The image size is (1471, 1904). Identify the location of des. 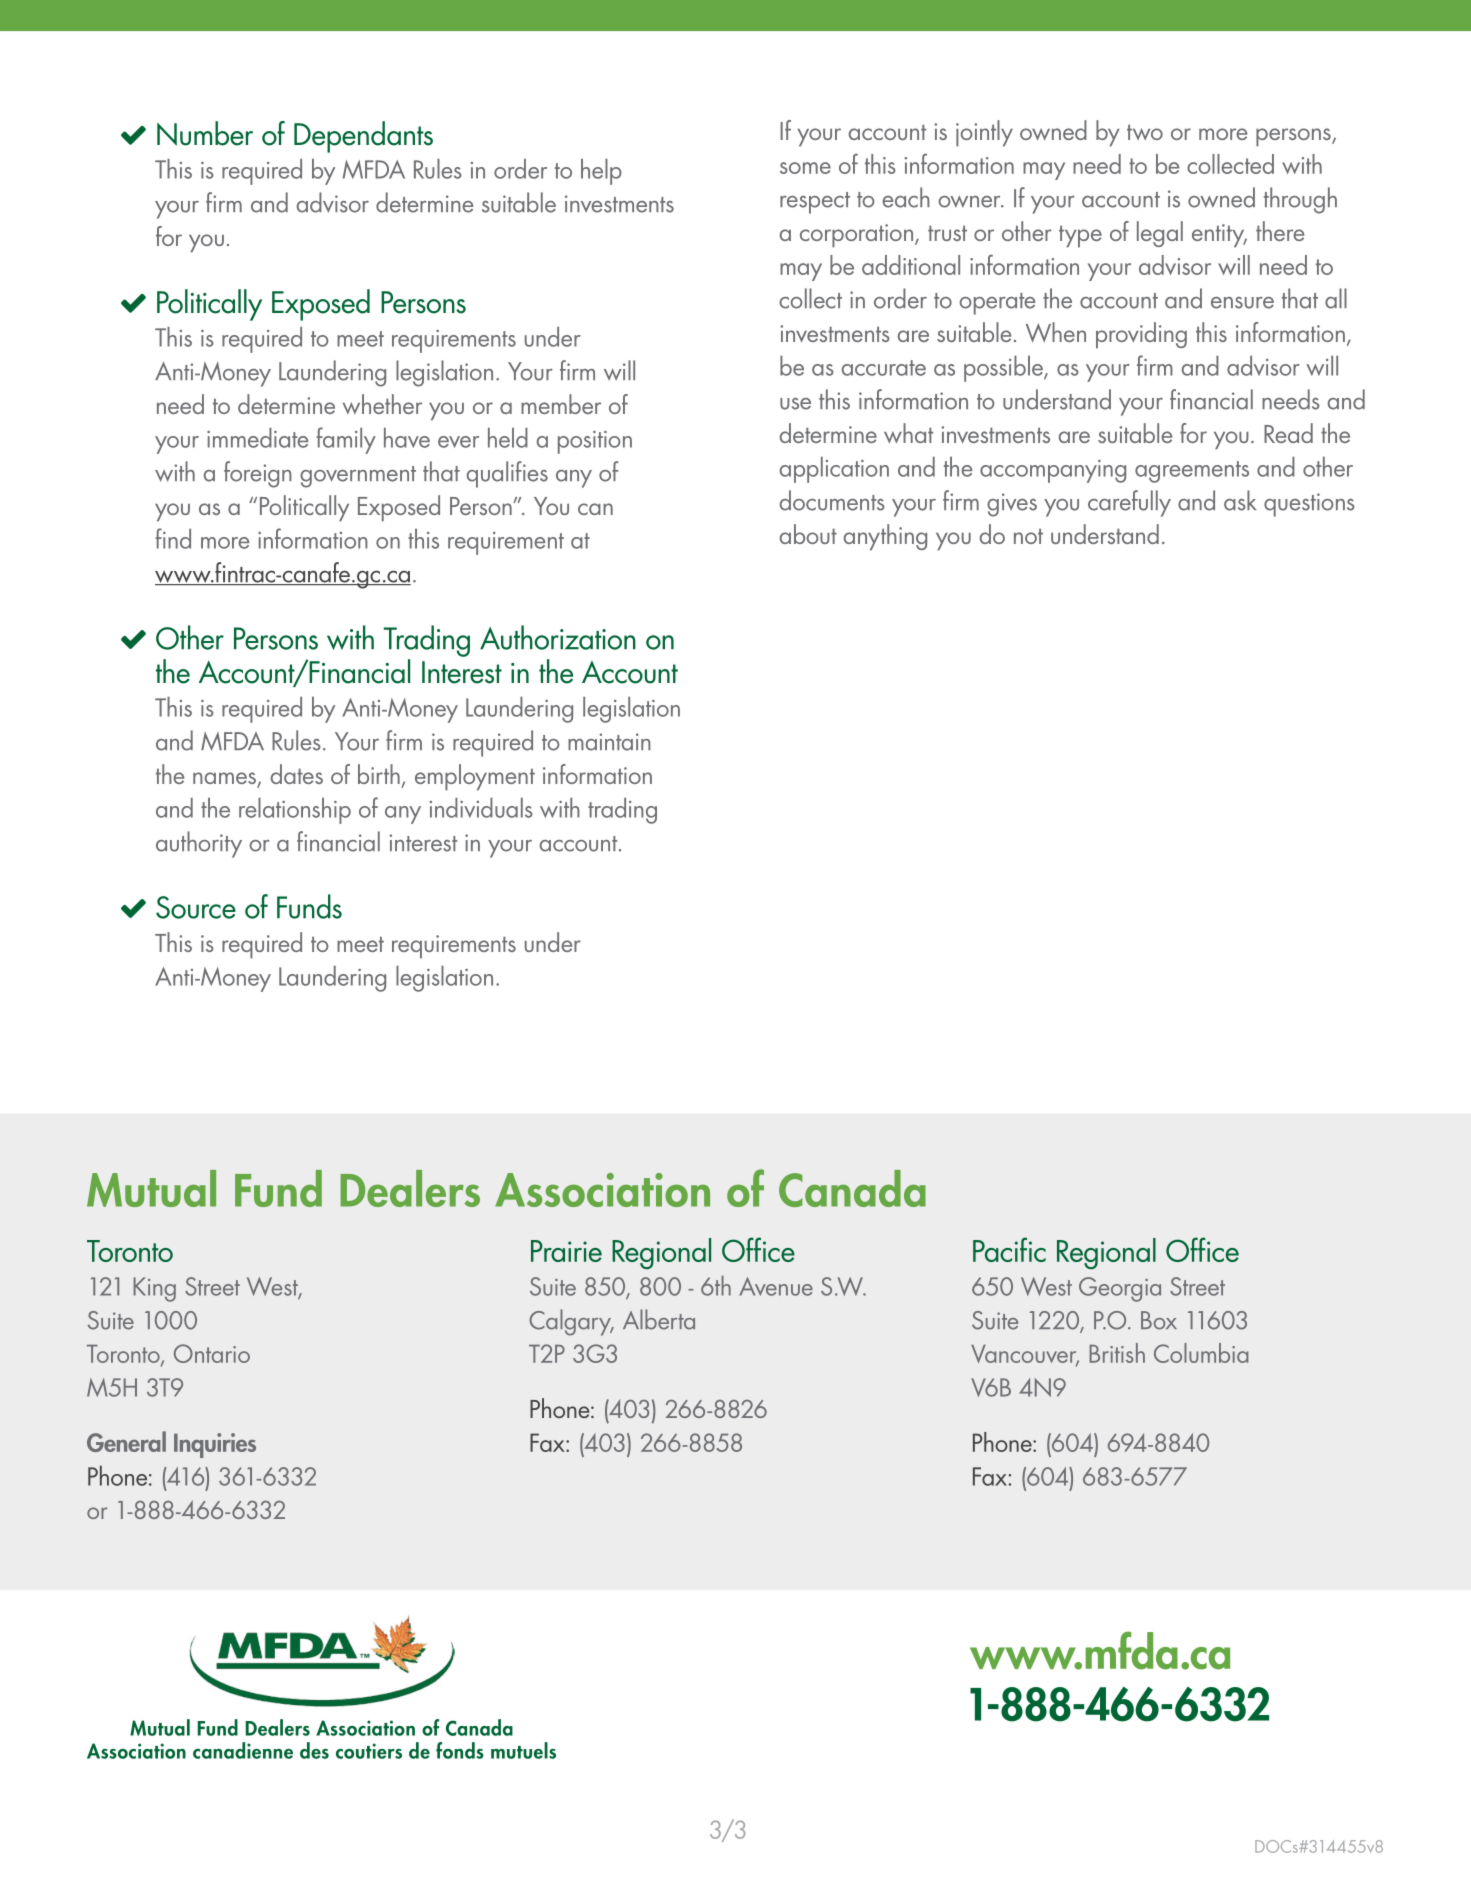
(314, 1750).
